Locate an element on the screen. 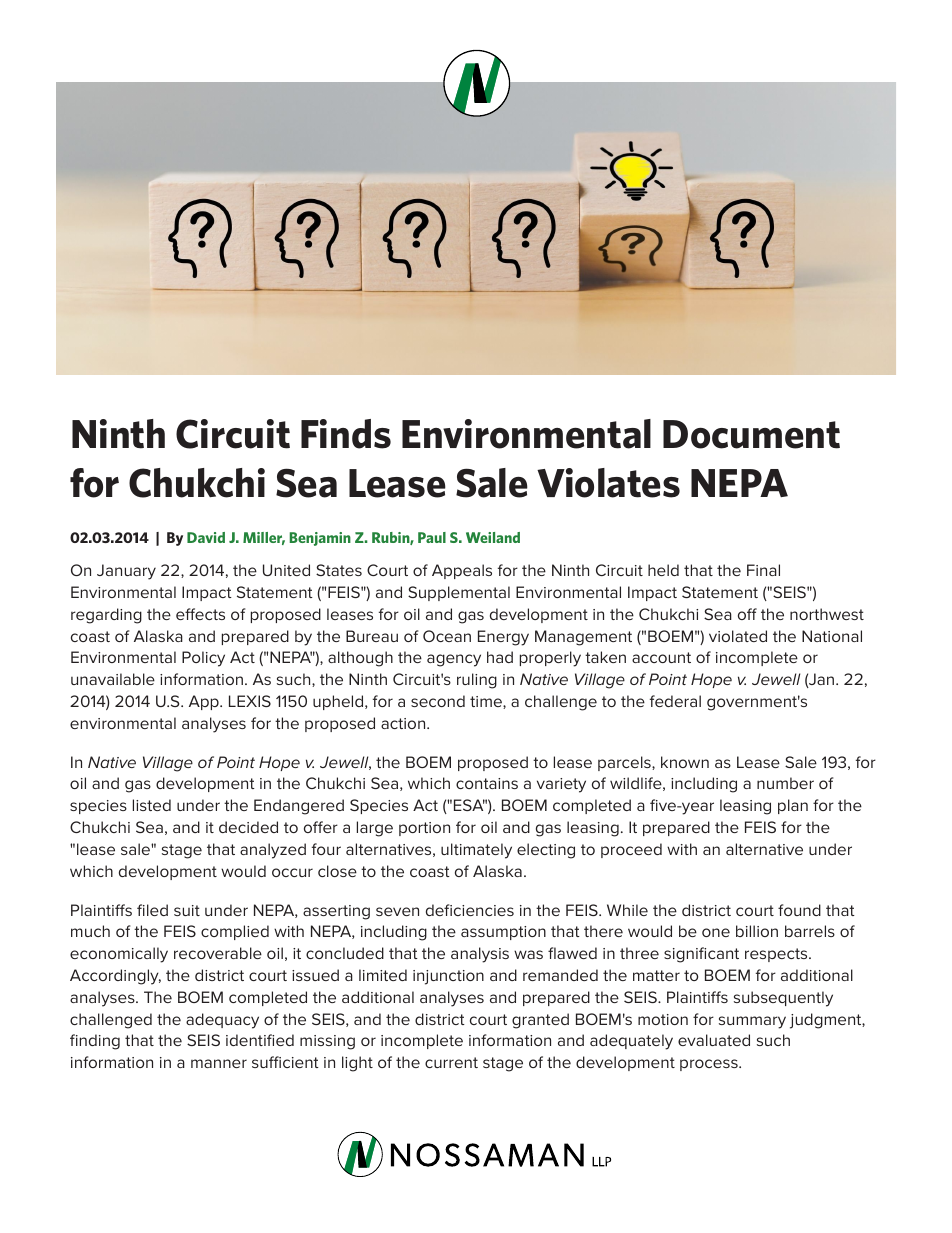  Finds is located at coordinates (346, 434).
